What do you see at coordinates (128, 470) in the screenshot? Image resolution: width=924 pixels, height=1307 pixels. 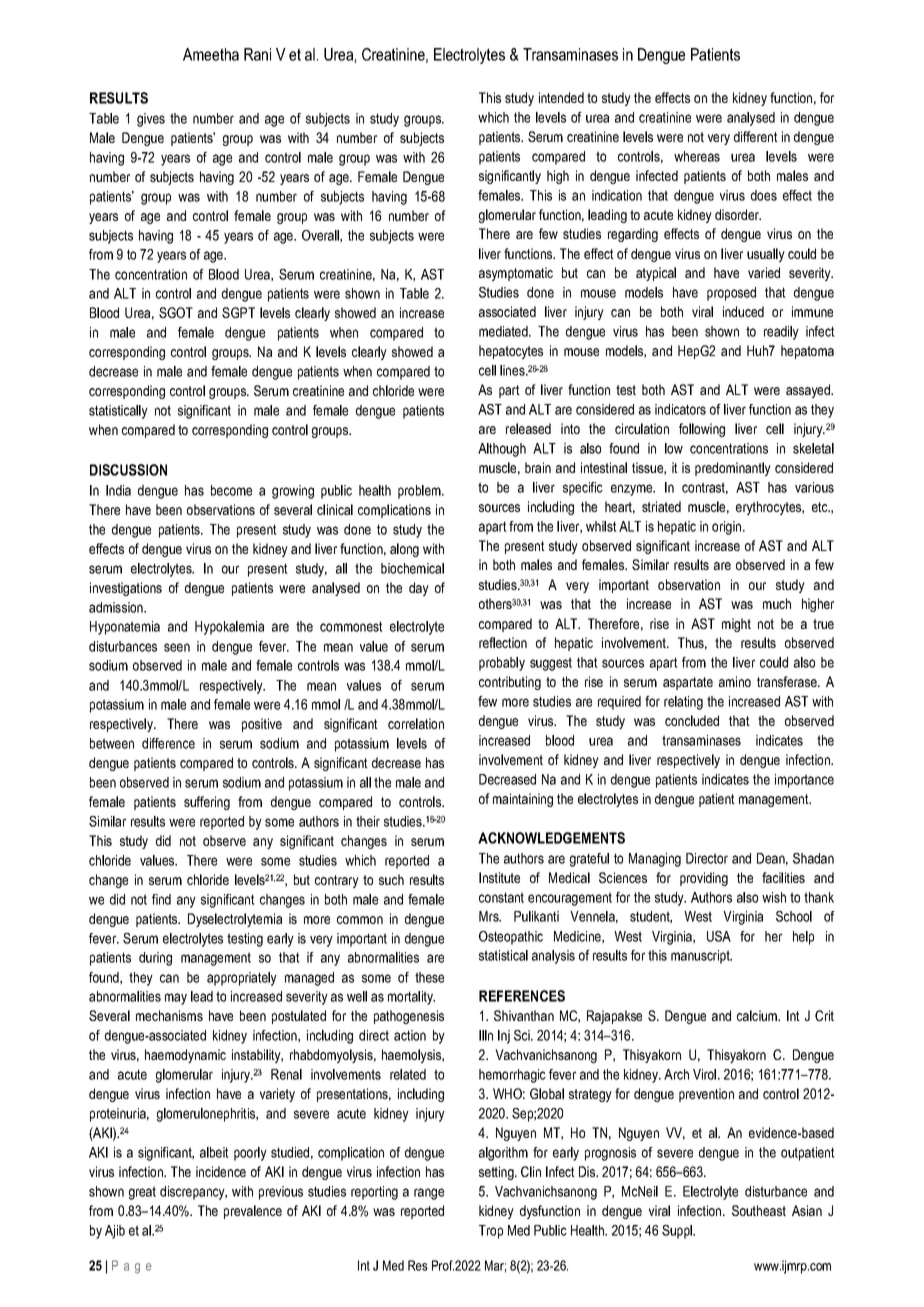 I see `DISCUSSION` at bounding box center [128, 470].
